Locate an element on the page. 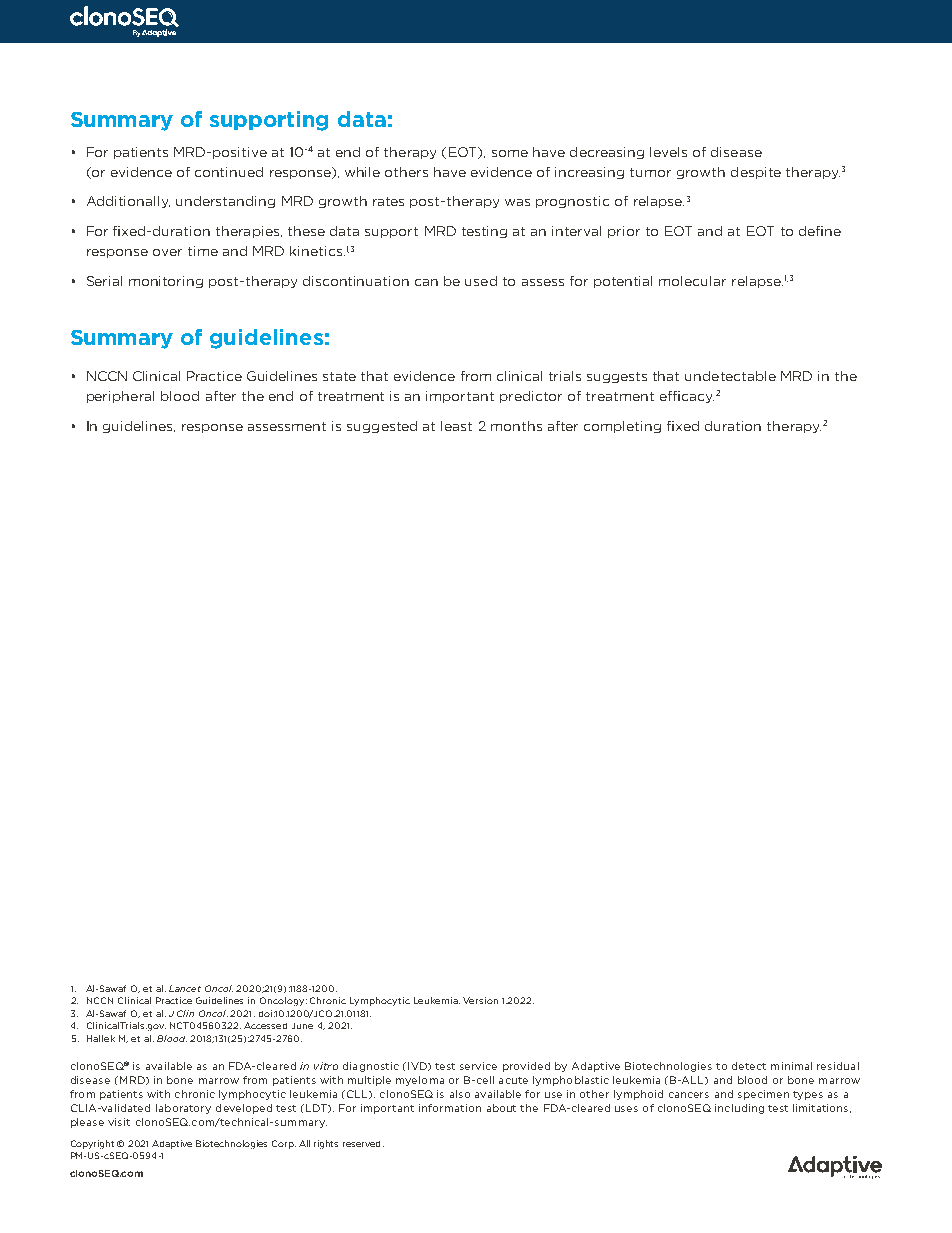  completing is located at coordinates (622, 427).
